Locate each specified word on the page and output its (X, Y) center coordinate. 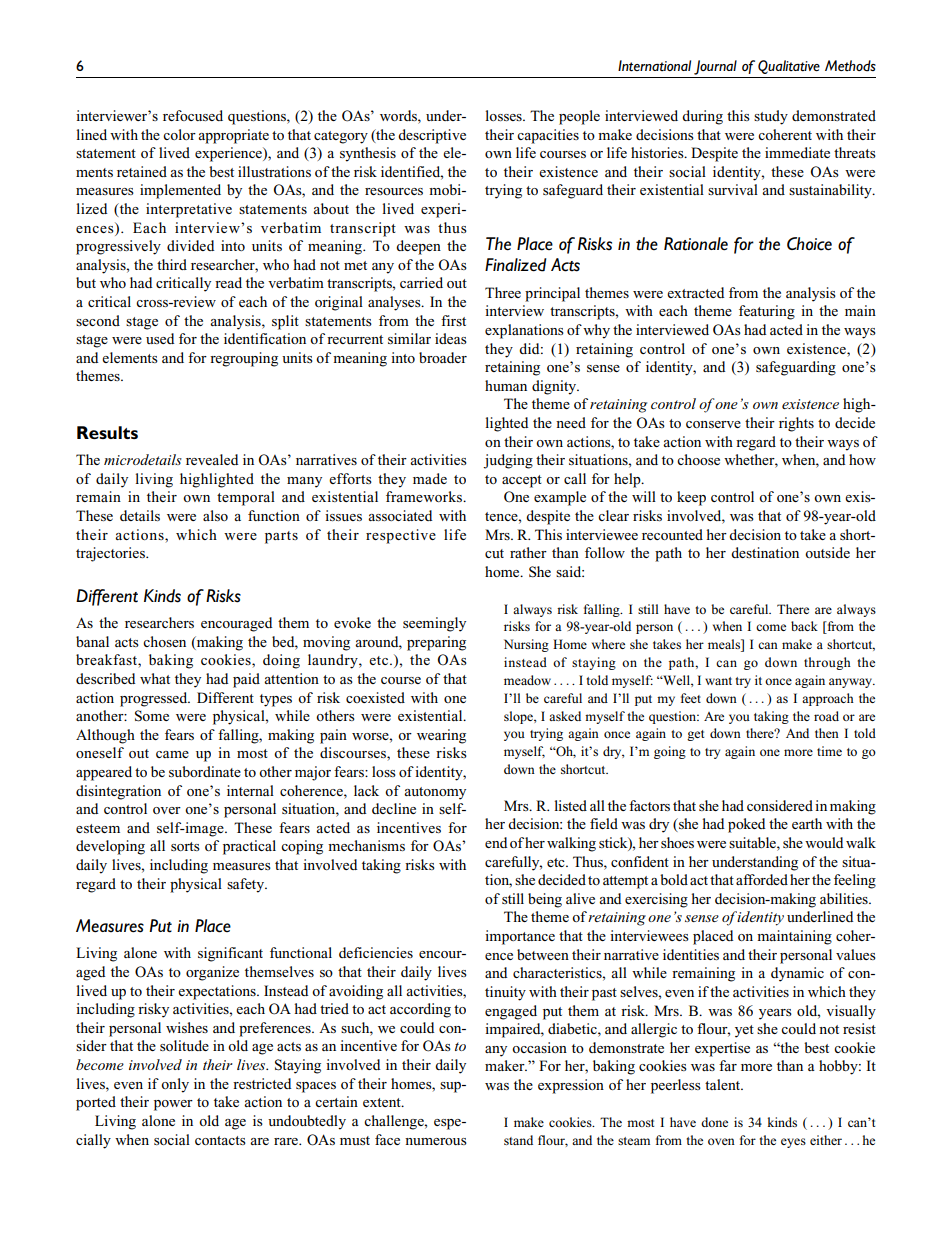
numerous (436, 1141)
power (173, 1105)
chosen (164, 641)
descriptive (432, 136)
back (804, 626)
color (179, 134)
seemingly (434, 624)
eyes (793, 1143)
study (771, 117)
